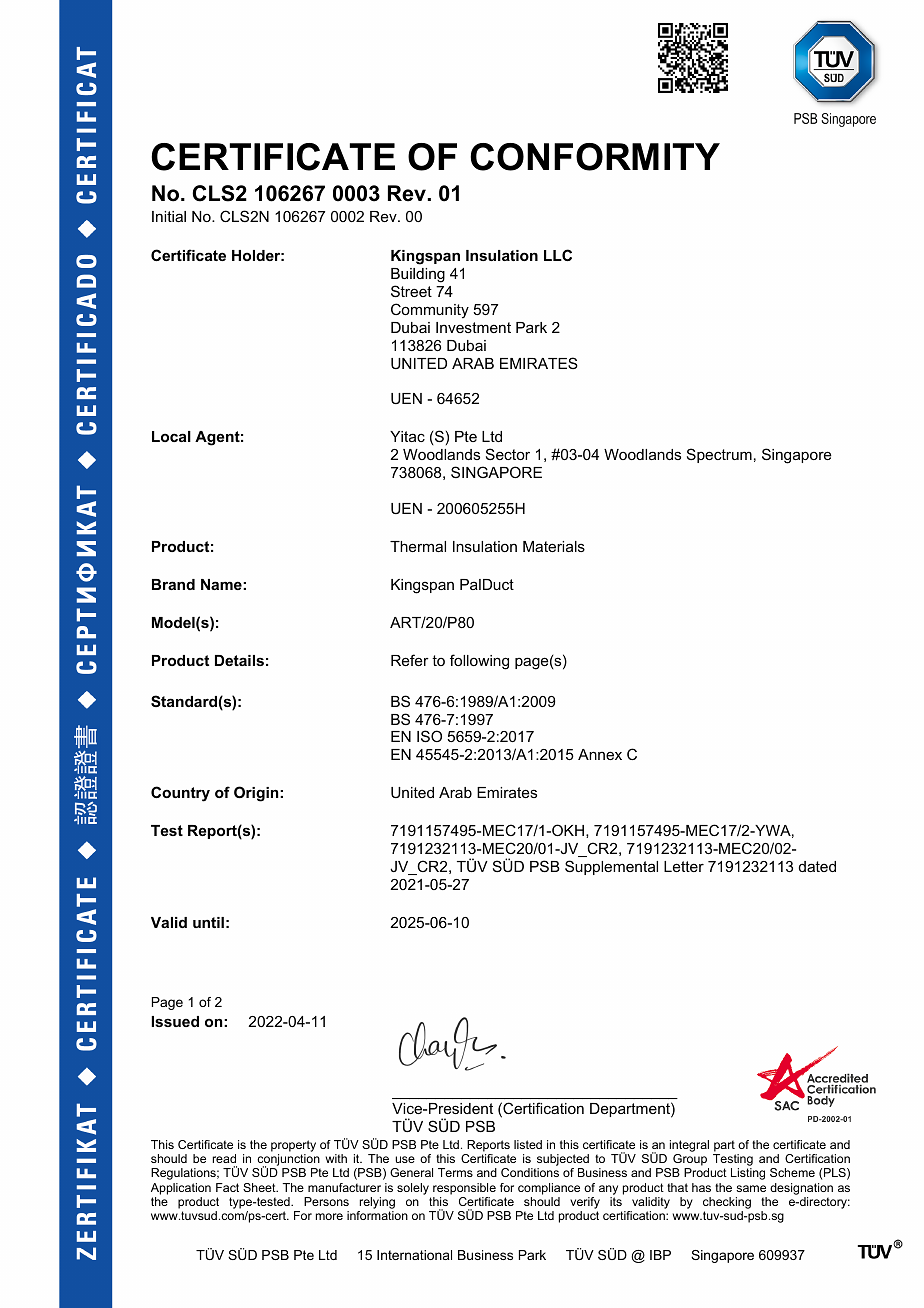 The image size is (924, 1308). Describe the element at coordinates (558, 255) in the document. I see `LLC` at that location.
